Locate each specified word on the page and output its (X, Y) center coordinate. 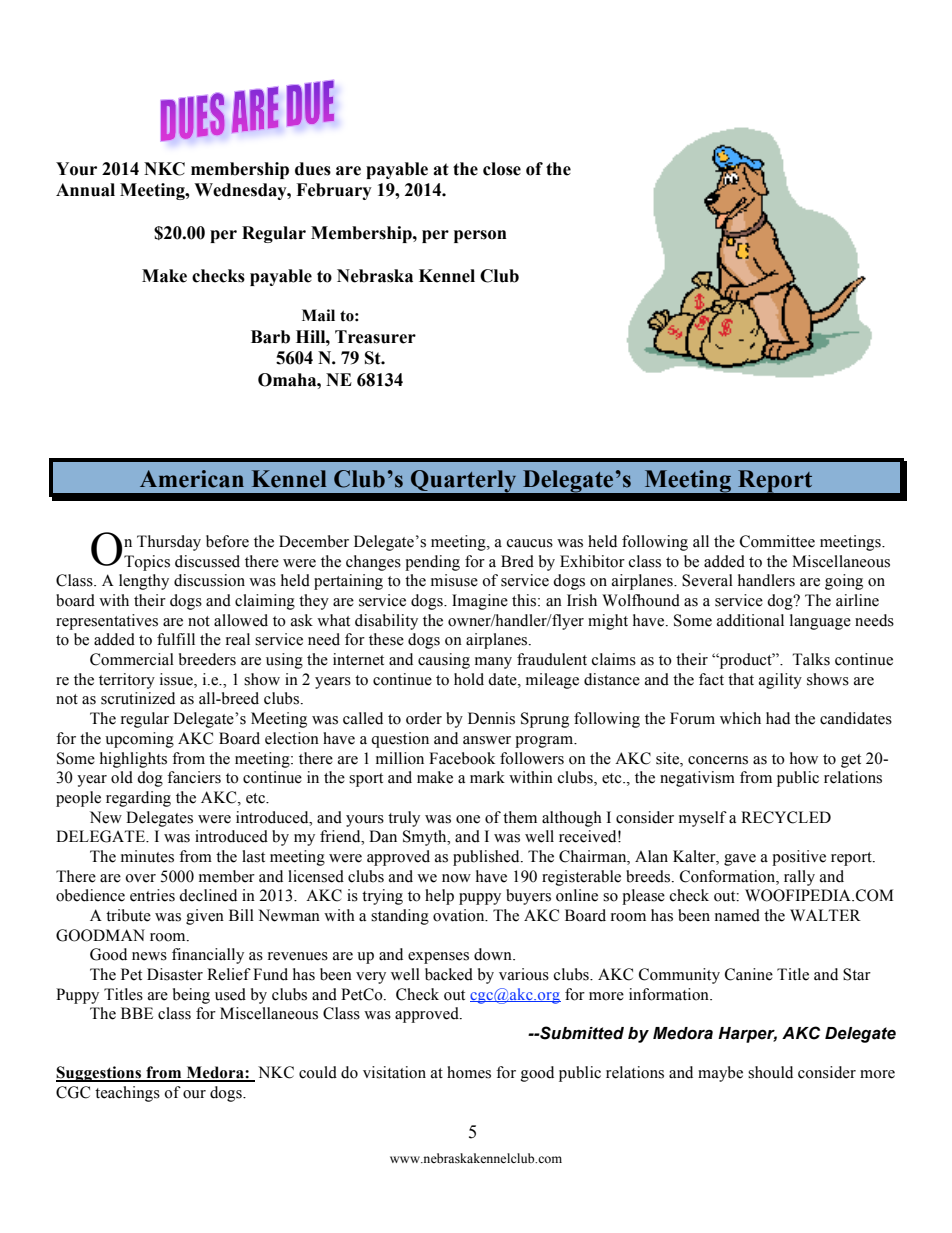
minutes (147, 856)
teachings (127, 1094)
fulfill (176, 639)
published (487, 858)
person (480, 236)
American (192, 479)
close (502, 169)
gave (740, 860)
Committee (777, 541)
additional (750, 620)
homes (469, 1072)
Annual (85, 190)
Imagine (480, 602)
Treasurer (375, 337)
